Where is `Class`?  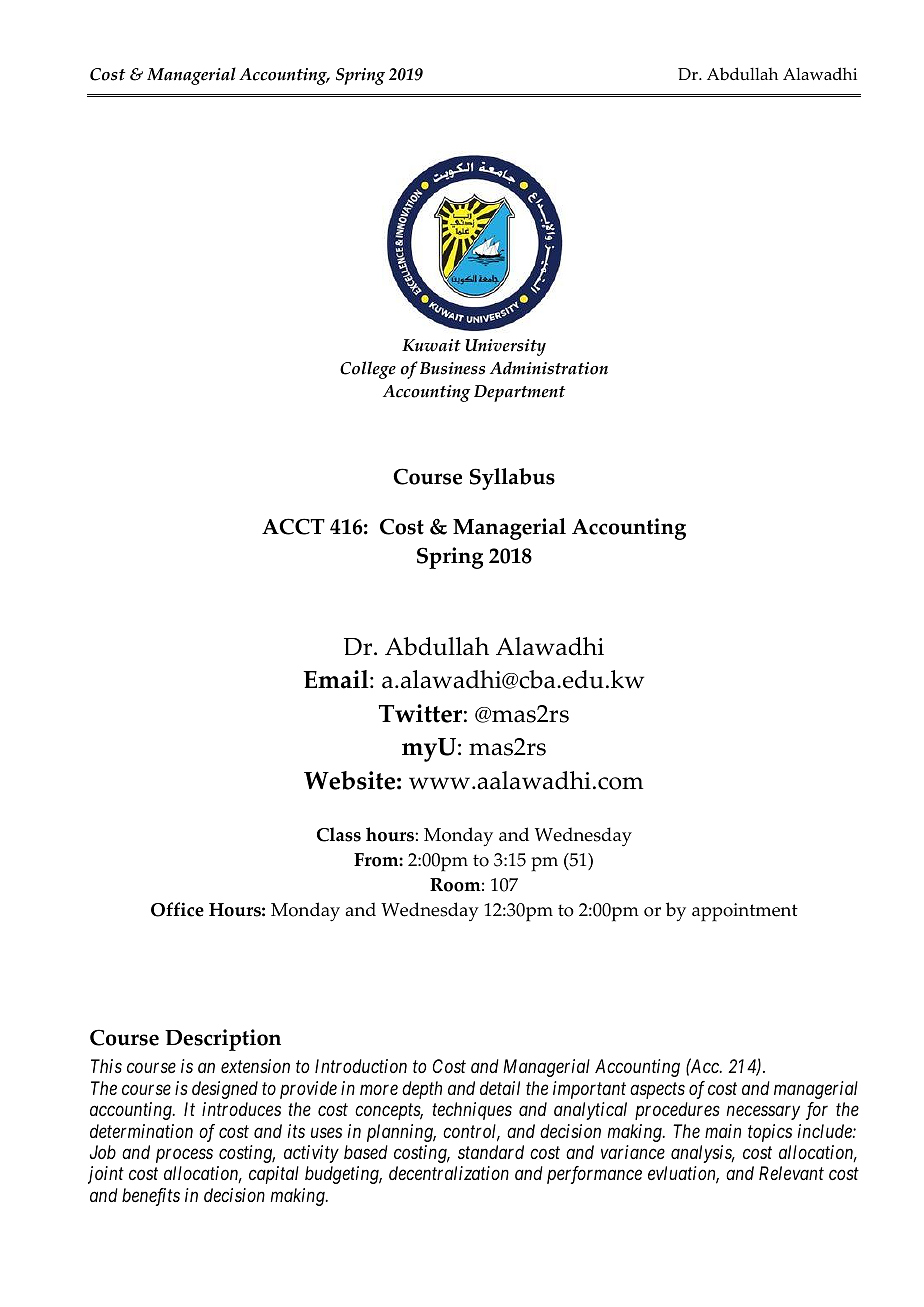
Class is located at coordinates (339, 834).
